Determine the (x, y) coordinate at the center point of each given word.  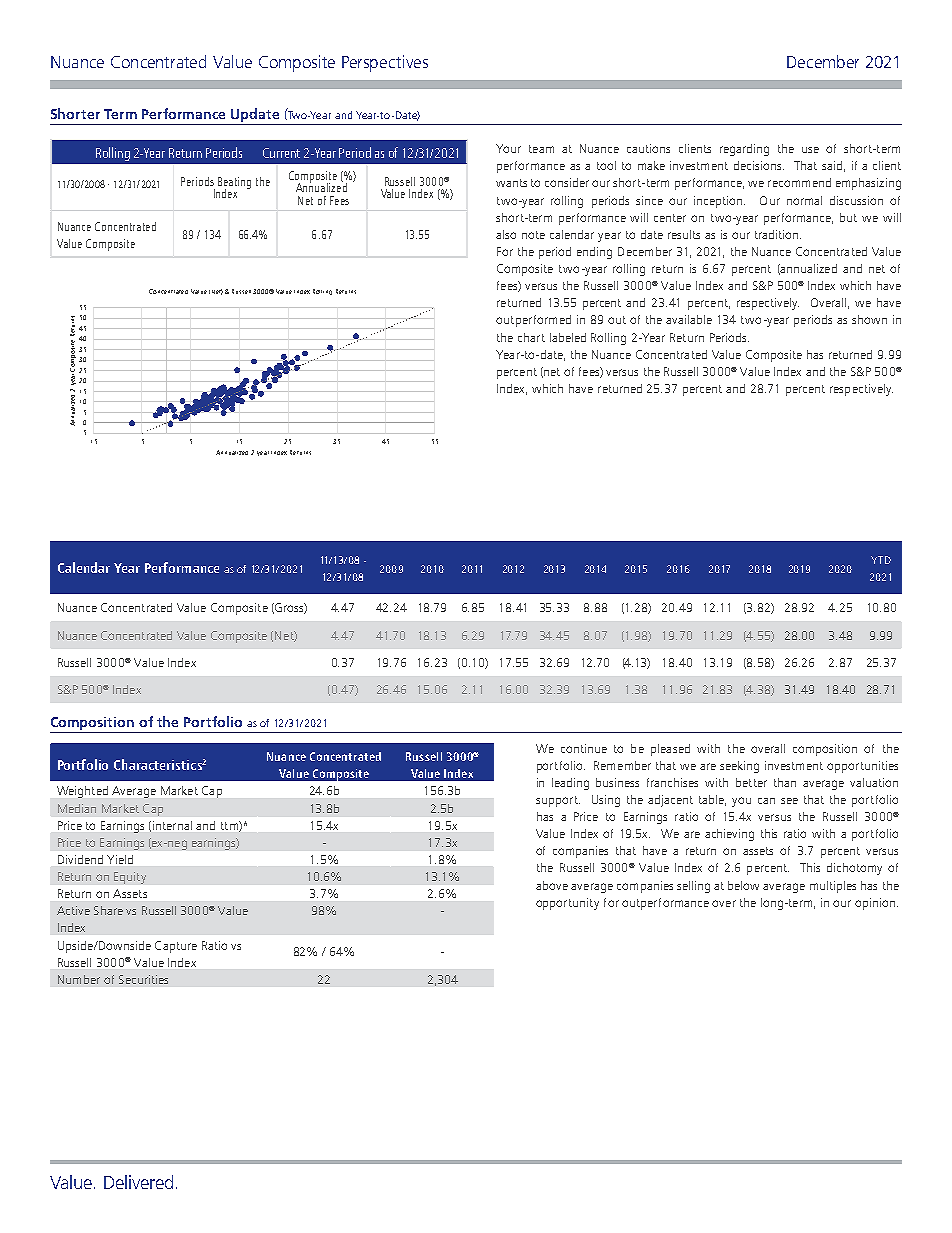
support (558, 801)
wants (511, 183)
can (766, 801)
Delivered (138, 1182)
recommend (799, 182)
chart (531, 337)
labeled (568, 337)
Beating (234, 184)
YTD (881, 560)
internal (172, 825)
